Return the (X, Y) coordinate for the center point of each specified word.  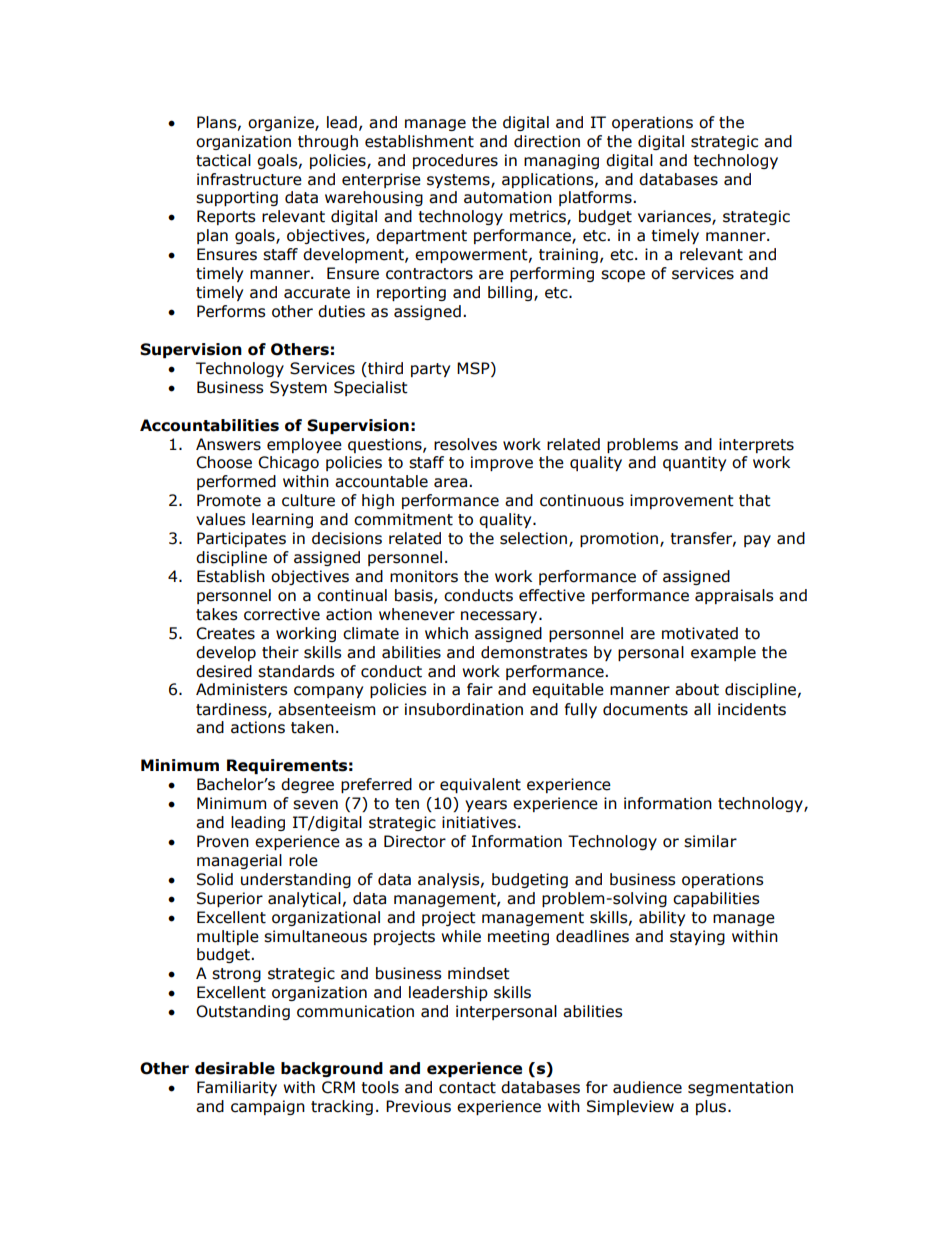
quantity (694, 463)
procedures (455, 161)
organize (282, 123)
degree (307, 785)
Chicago (288, 463)
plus (712, 1107)
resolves (465, 444)
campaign (268, 1107)
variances (675, 217)
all (702, 709)
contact (467, 1088)
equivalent (480, 785)
